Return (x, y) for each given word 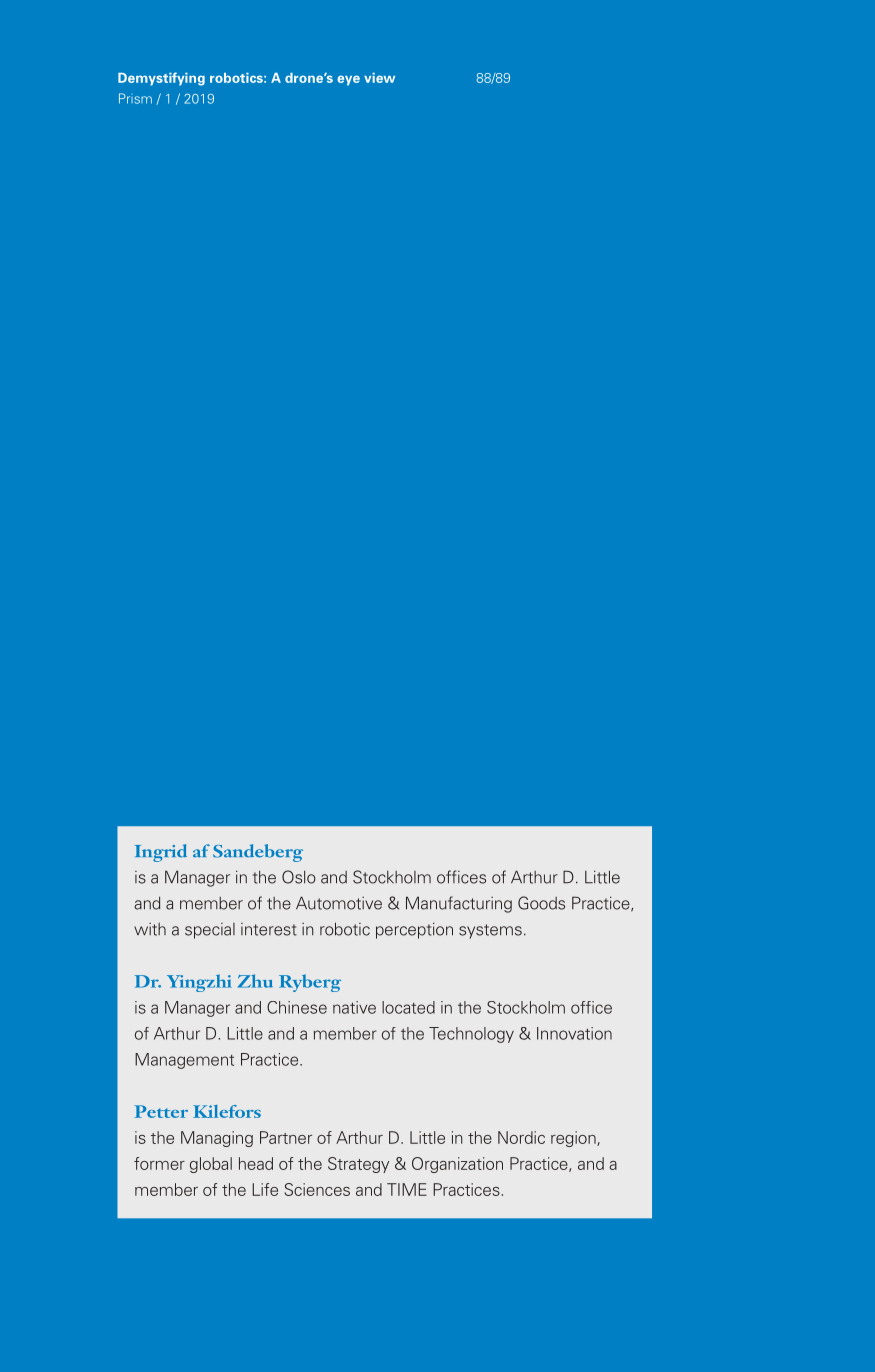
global (211, 1165)
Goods (541, 903)
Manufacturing (459, 904)
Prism (135, 98)
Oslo (299, 877)
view (379, 78)
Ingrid (161, 853)
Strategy (358, 1165)
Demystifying (161, 79)
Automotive (339, 903)
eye (348, 80)
